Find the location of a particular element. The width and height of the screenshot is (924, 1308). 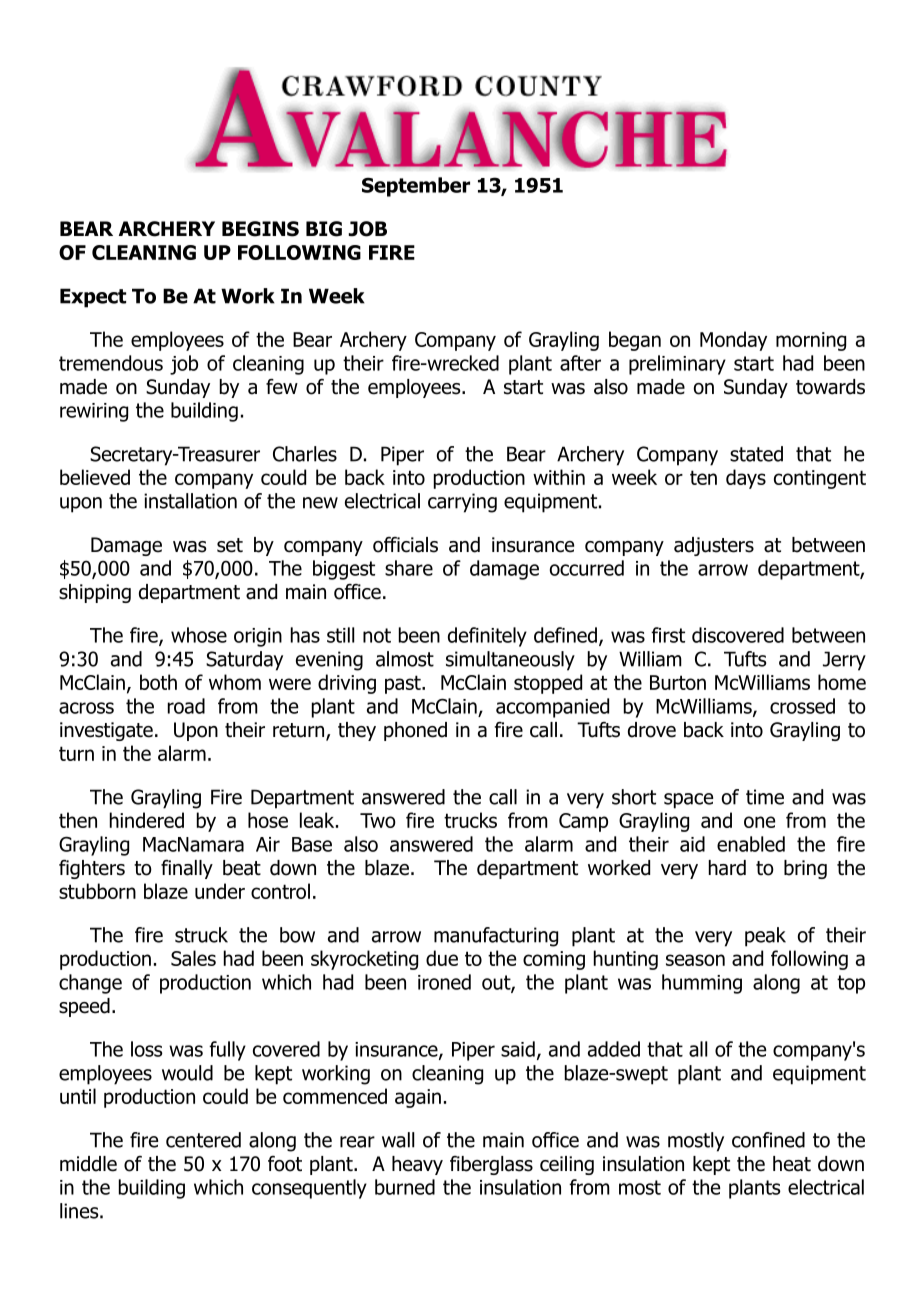

past is located at coordinates (404, 684).
